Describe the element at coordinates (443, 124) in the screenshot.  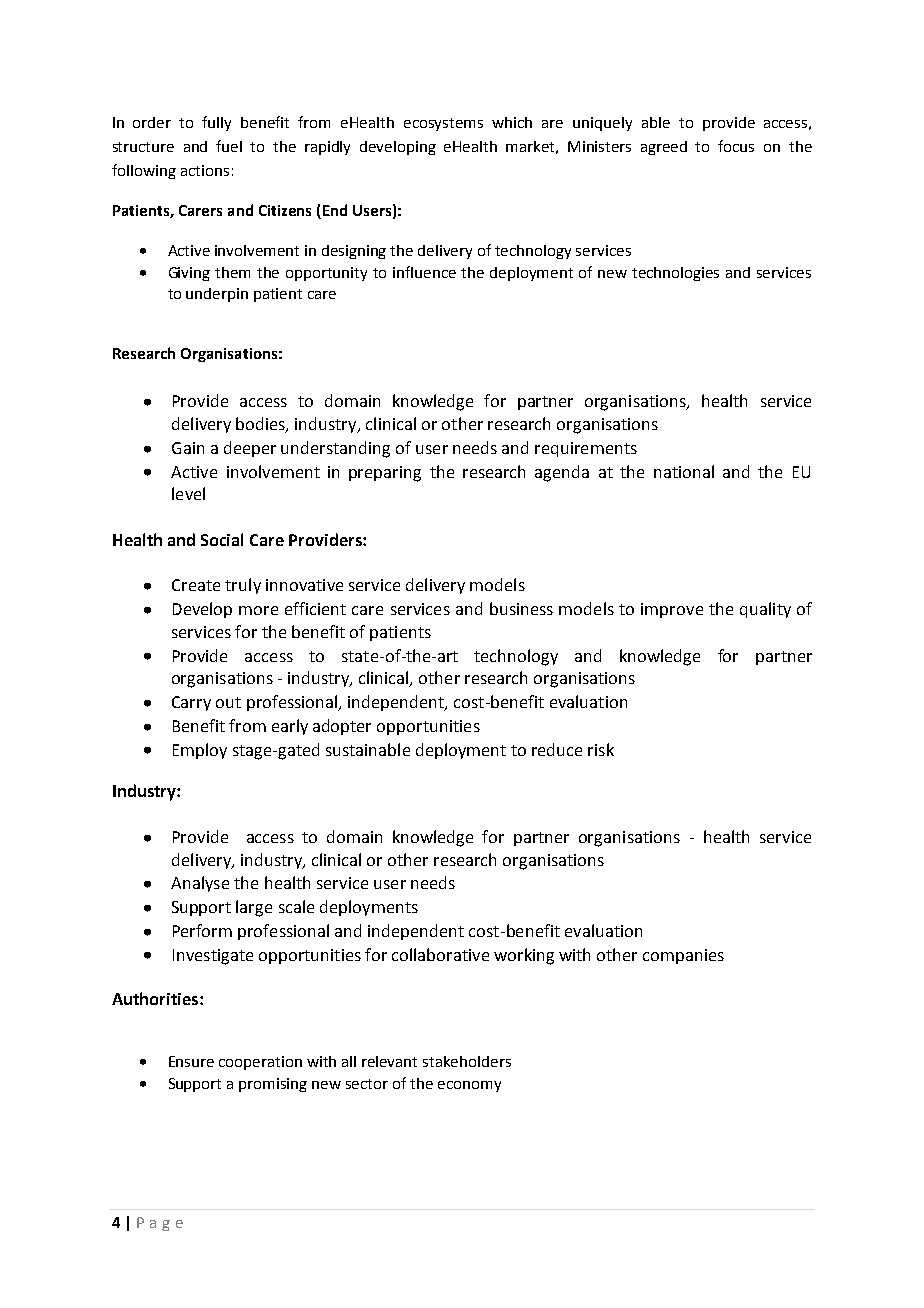
I see `ecosystems` at that location.
